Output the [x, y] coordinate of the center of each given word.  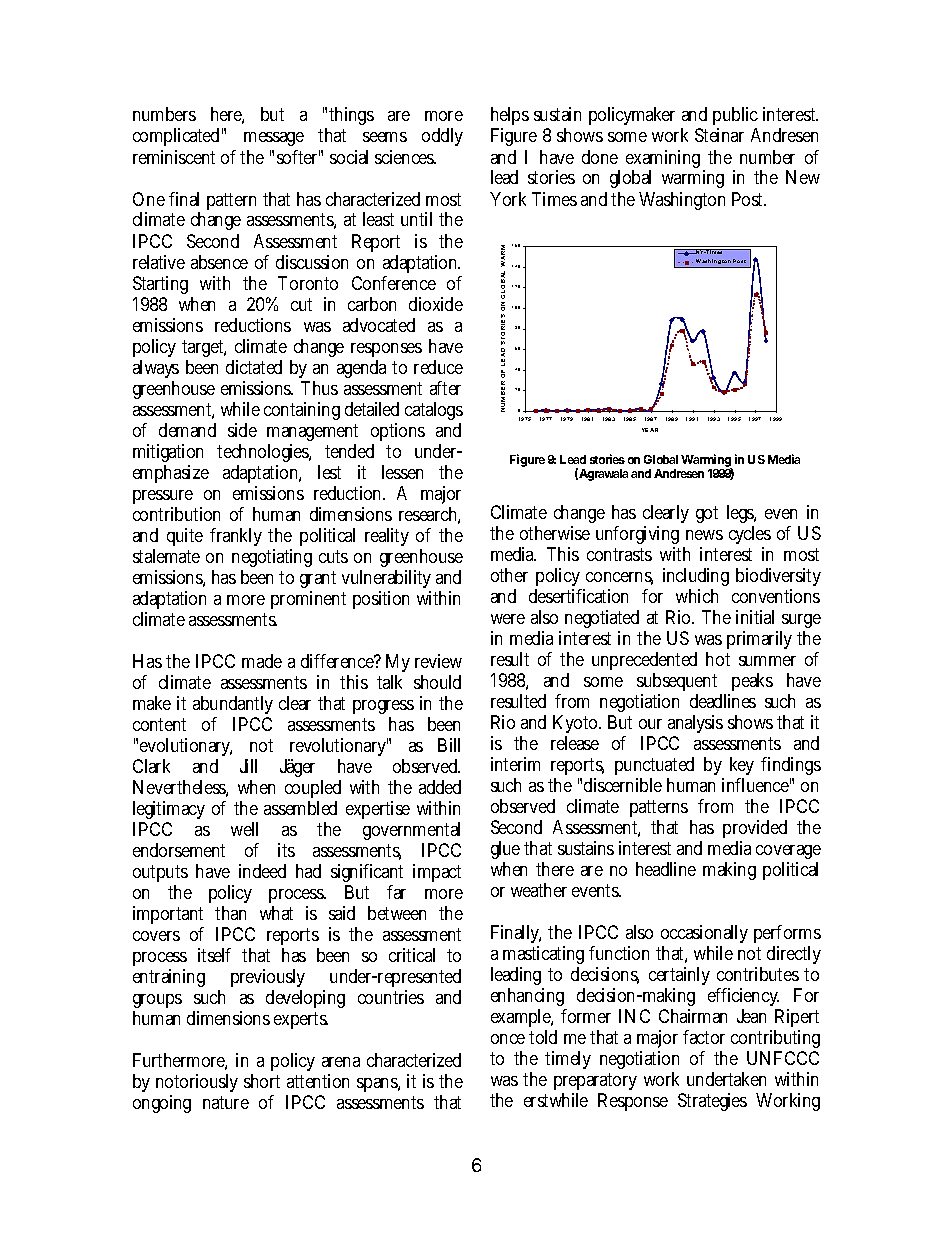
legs [741, 514]
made [262, 661]
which [697, 596]
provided [755, 831]
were [508, 619]
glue [505, 852]
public [735, 118]
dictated [254, 367]
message [274, 139]
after [445, 388]
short [262, 1081]
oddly [442, 137]
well [244, 829]
